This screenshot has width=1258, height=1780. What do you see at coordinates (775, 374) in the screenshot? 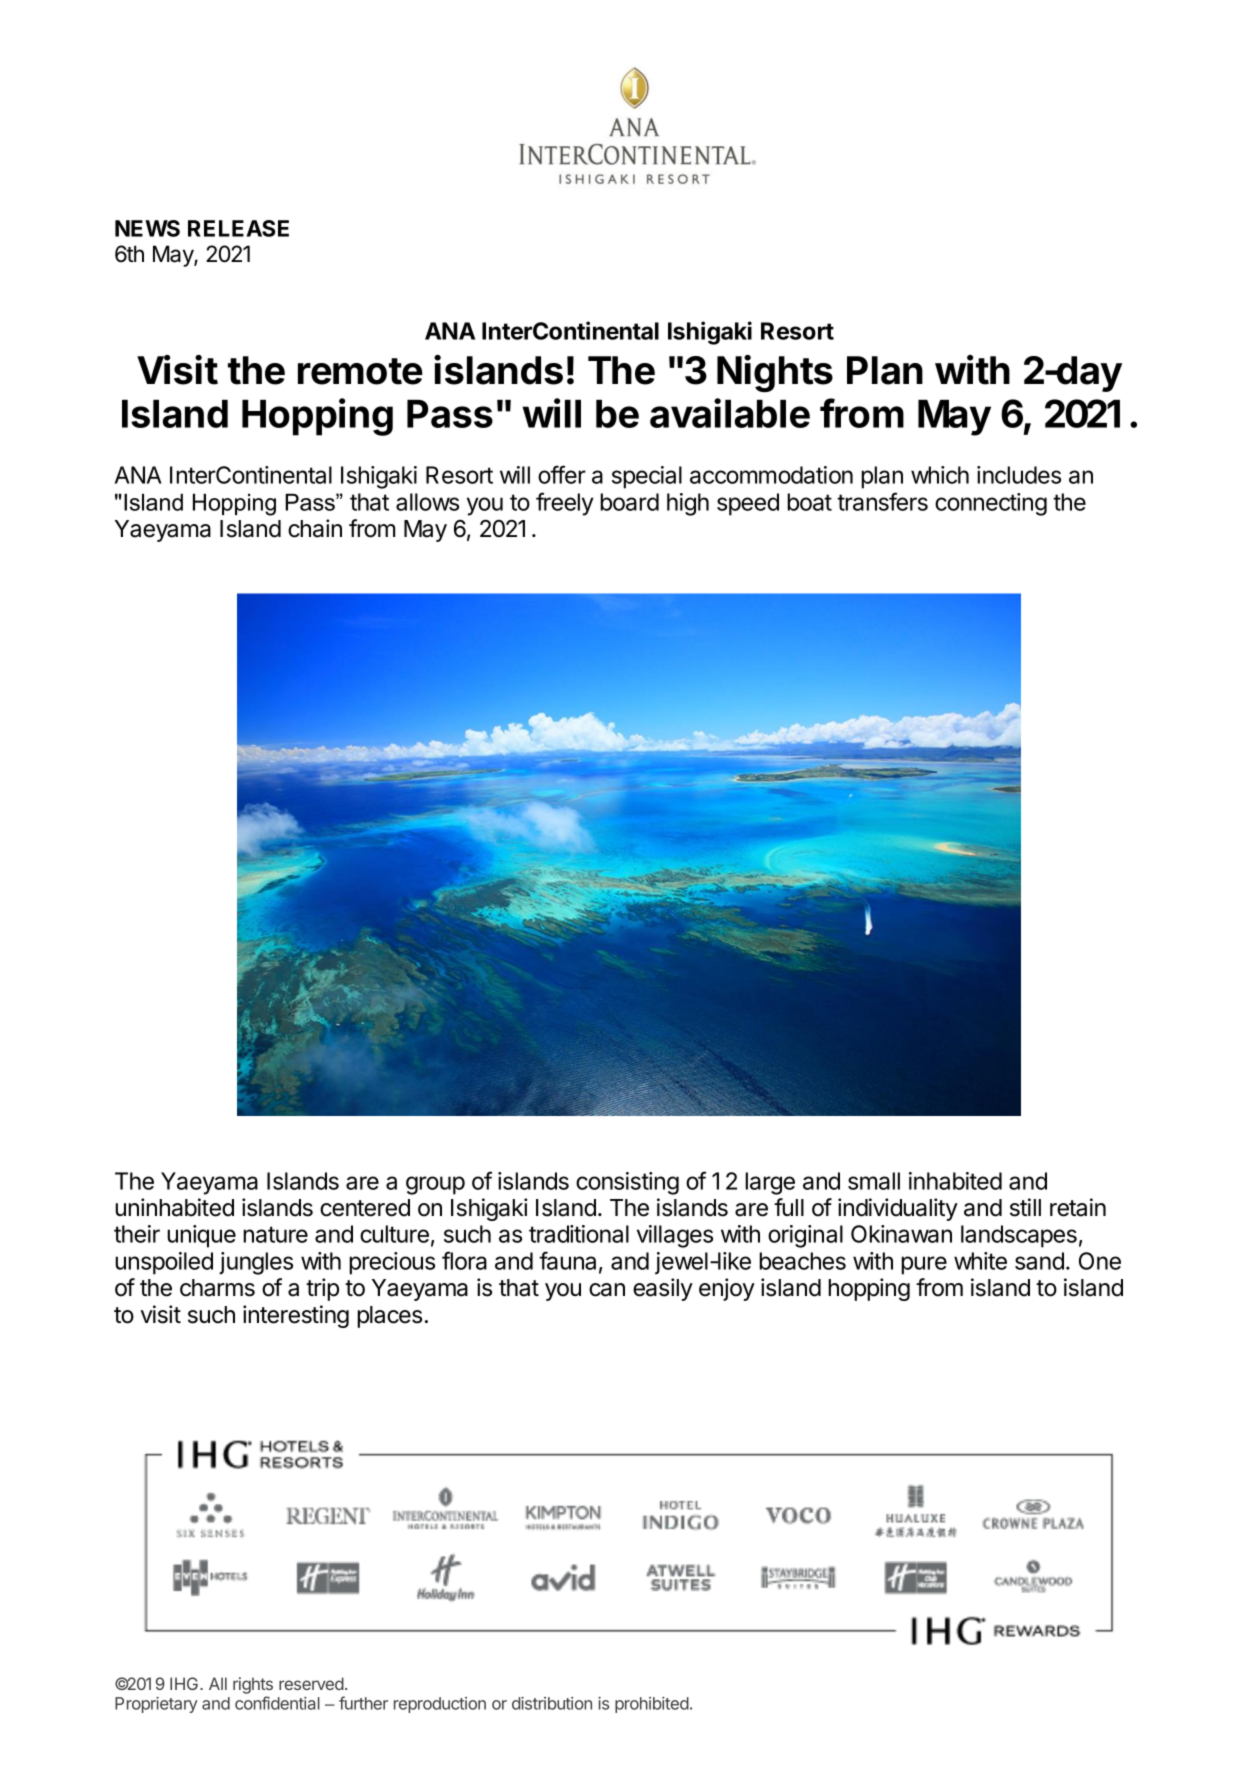
I see `Nights` at bounding box center [775, 374].
